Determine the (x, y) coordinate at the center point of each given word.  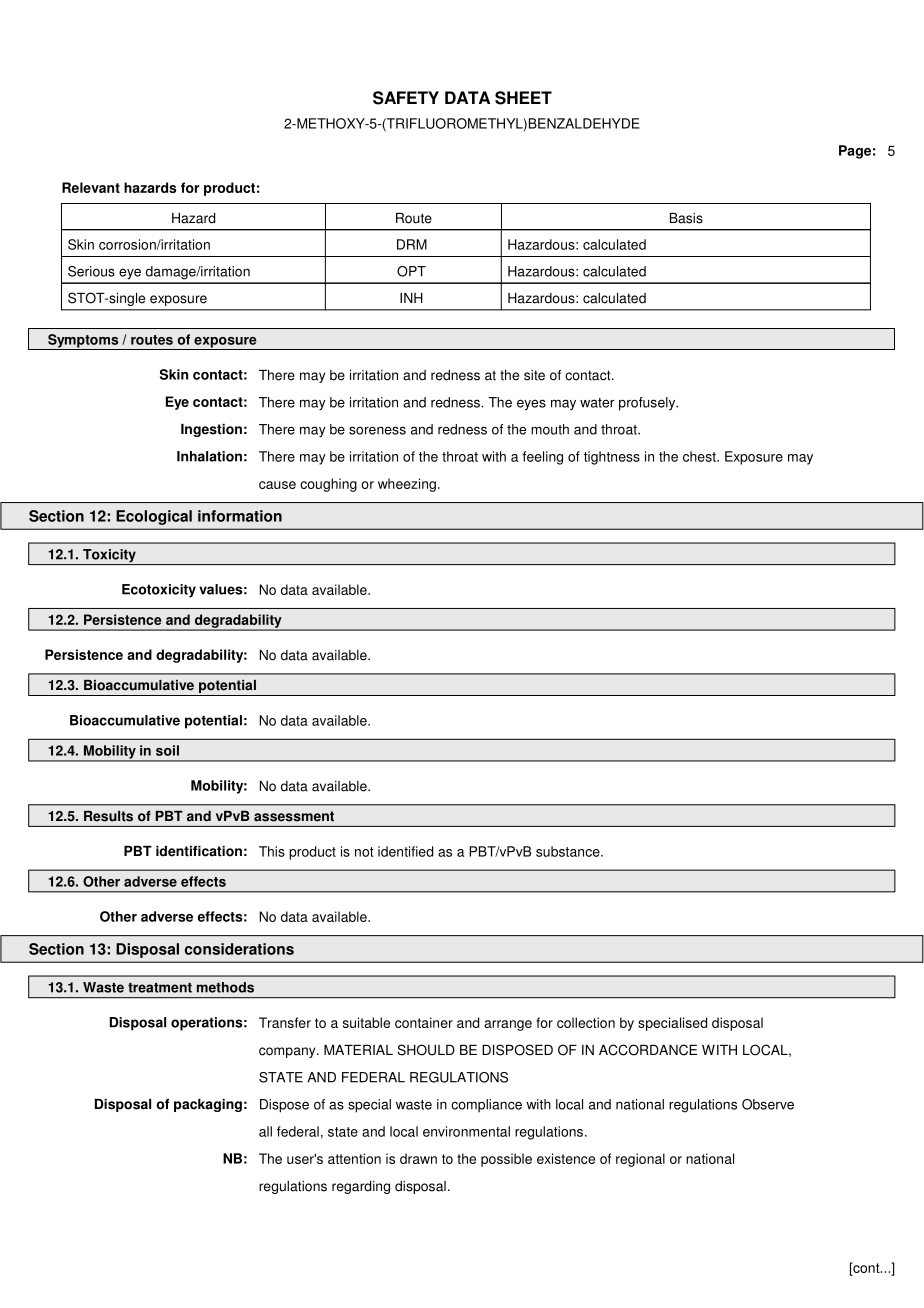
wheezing (407, 485)
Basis (686, 218)
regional (640, 1160)
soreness (377, 430)
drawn (418, 1158)
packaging (208, 1105)
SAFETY (406, 98)
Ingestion (211, 430)
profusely (648, 404)
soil (167, 750)
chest (700, 456)
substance (569, 851)
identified (405, 851)
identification (199, 851)
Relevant (91, 187)
